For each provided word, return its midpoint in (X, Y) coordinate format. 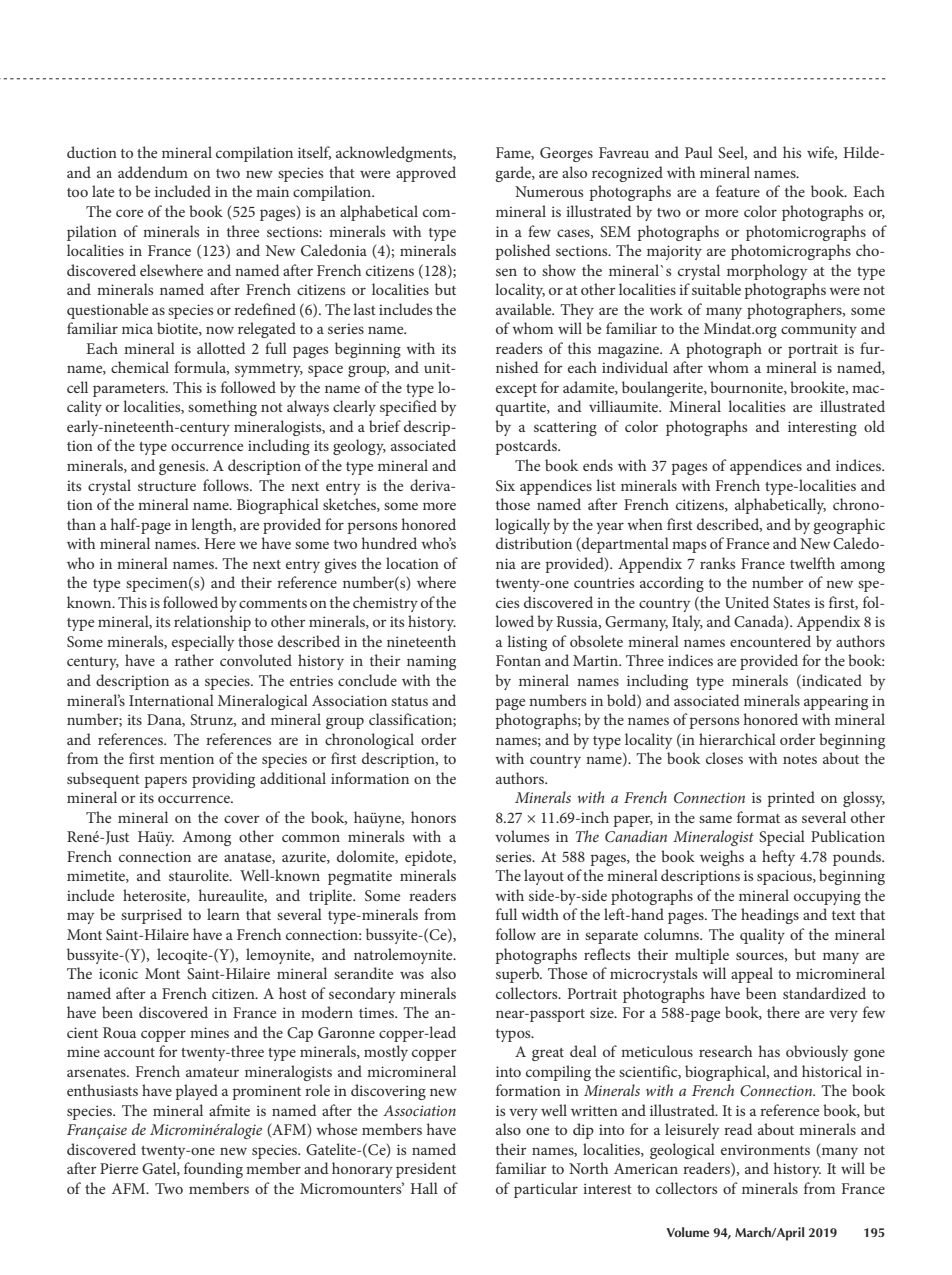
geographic (849, 526)
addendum (153, 172)
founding (213, 1170)
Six (505, 486)
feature (738, 191)
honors (433, 817)
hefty (778, 858)
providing (223, 780)
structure (167, 486)
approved (426, 174)
